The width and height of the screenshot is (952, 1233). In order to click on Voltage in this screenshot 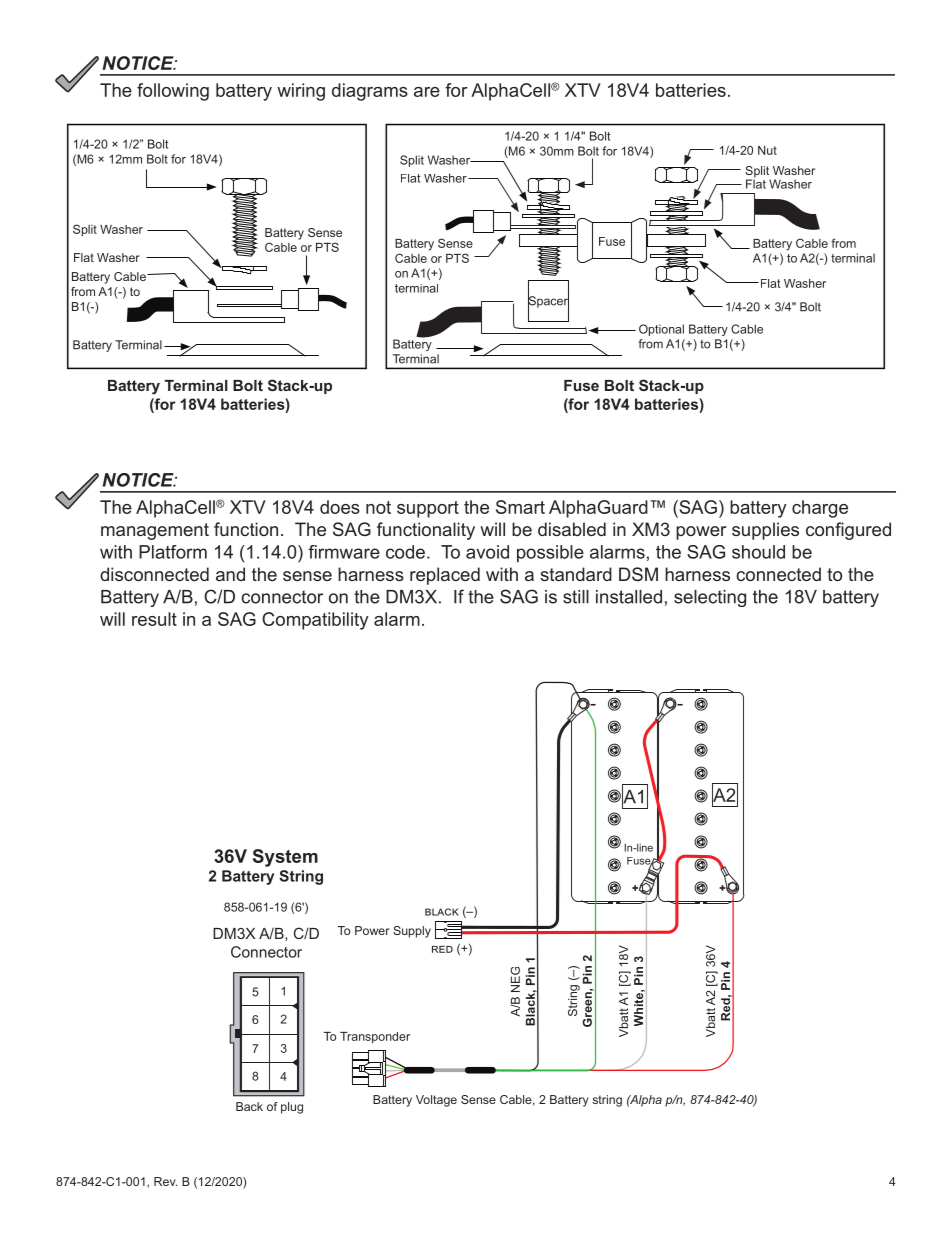, I will do `click(436, 1101)`.
